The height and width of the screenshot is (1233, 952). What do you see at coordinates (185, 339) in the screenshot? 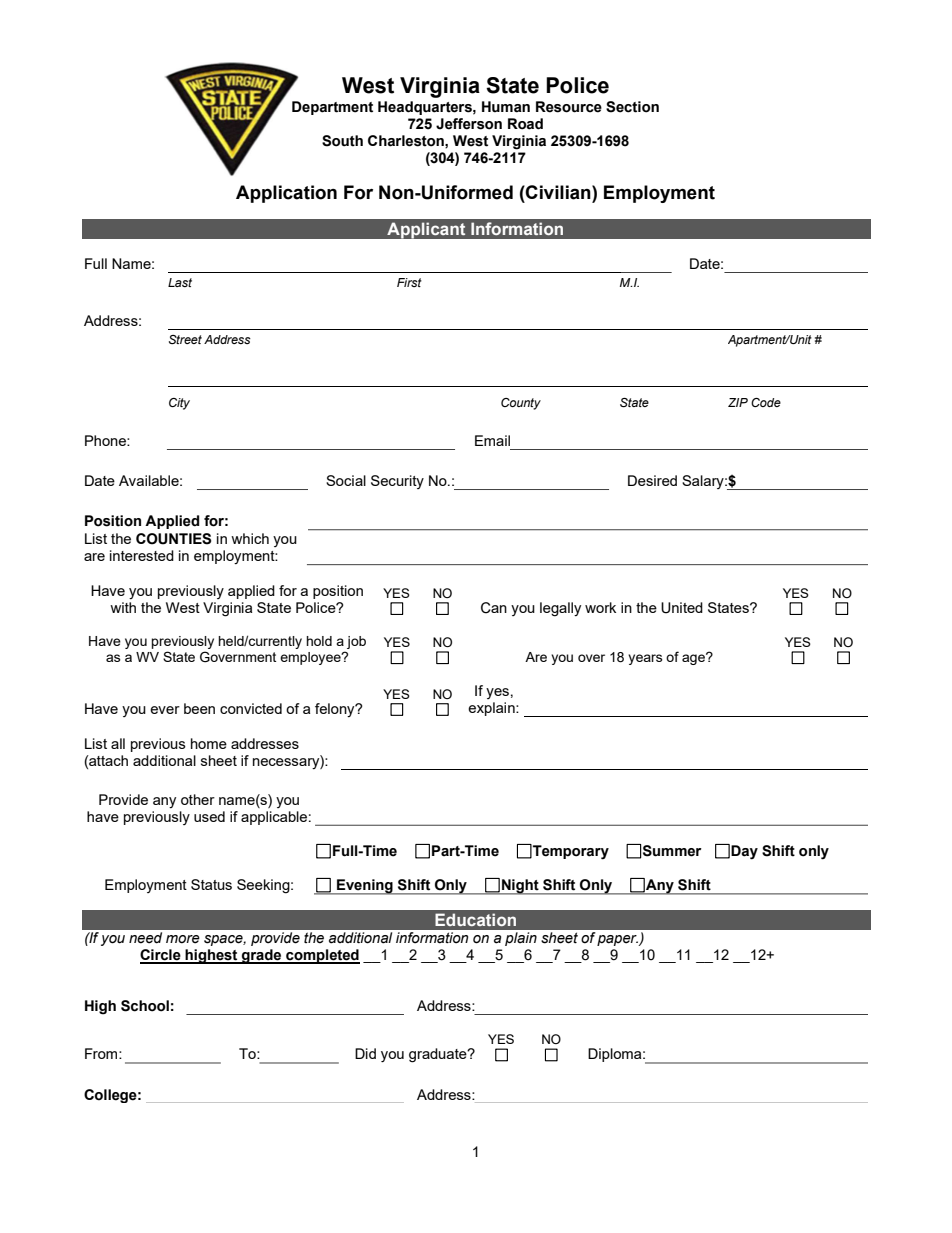
I see `Street` at bounding box center [185, 339].
